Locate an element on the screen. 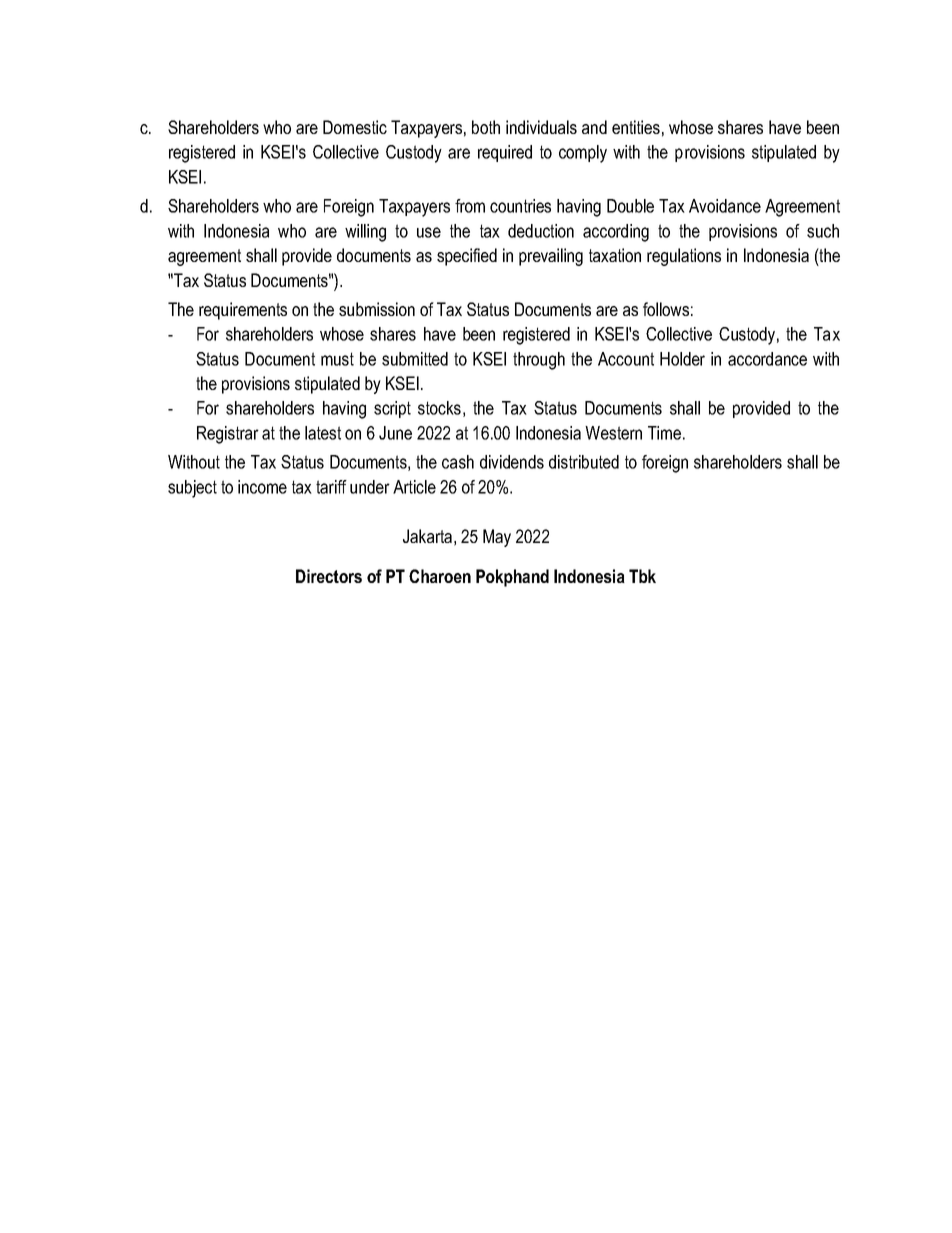 The width and height of the screenshot is (952, 1233). entities is located at coordinates (636, 127).
